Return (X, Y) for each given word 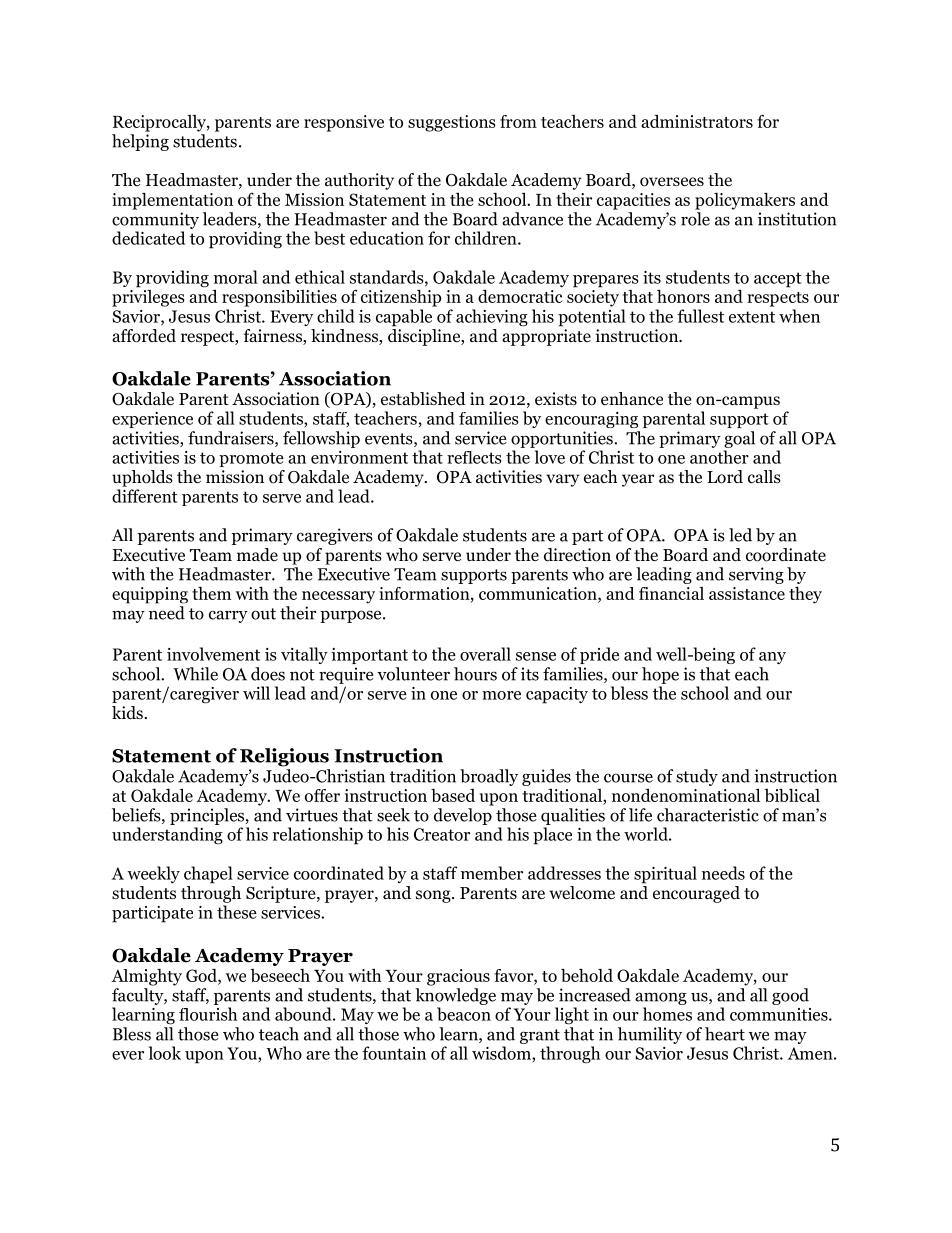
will (256, 693)
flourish (208, 1014)
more (501, 695)
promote (251, 459)
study (697, 777)
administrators (697, 121)
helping (140, 142)
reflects (474, 457)
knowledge (455, 996)
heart (725, 1034)
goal (739, 439)
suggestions (452, 123)
